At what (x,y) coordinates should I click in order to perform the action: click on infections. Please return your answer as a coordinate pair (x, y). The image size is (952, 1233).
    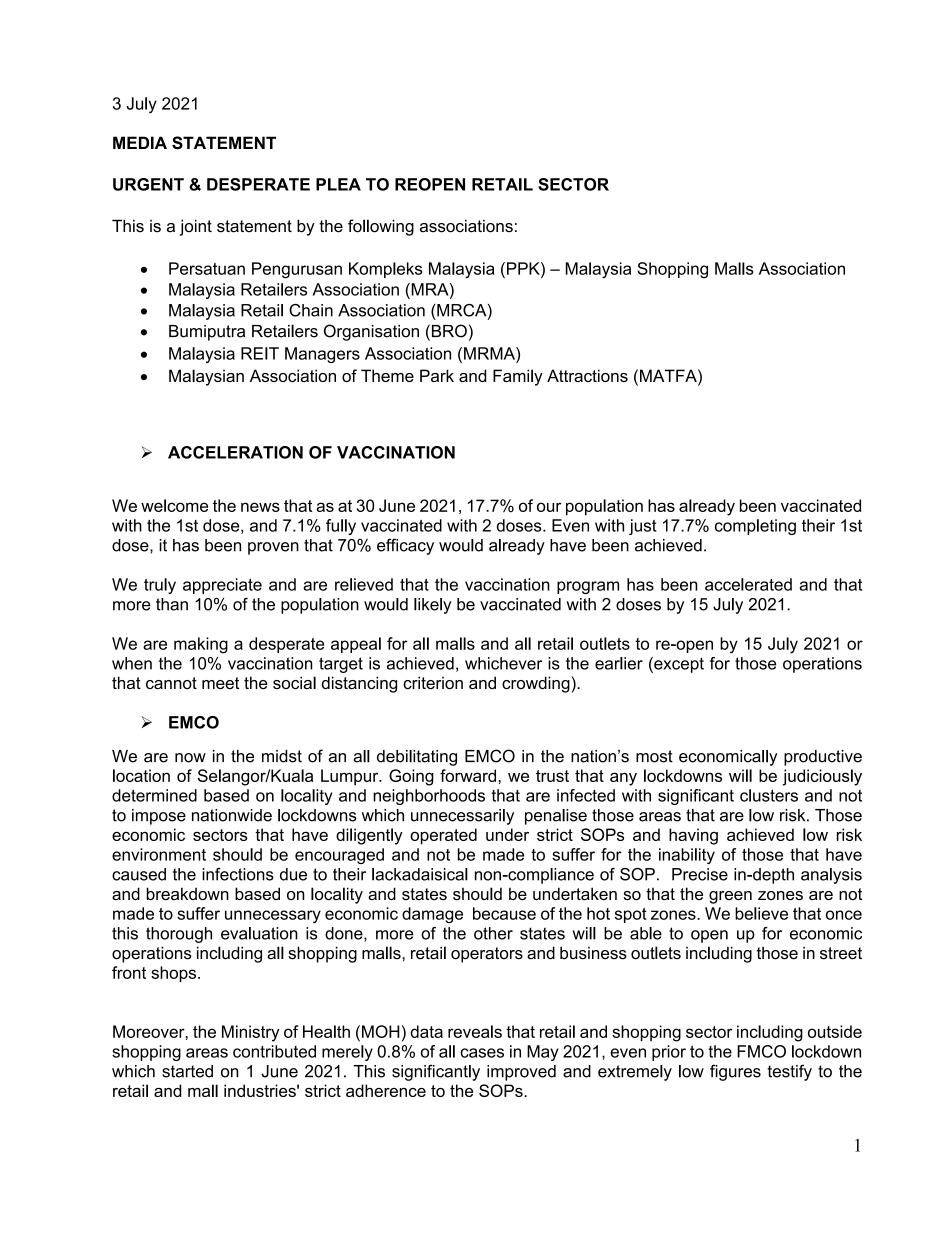
    Looking at the image, I should click on (238, 874).
